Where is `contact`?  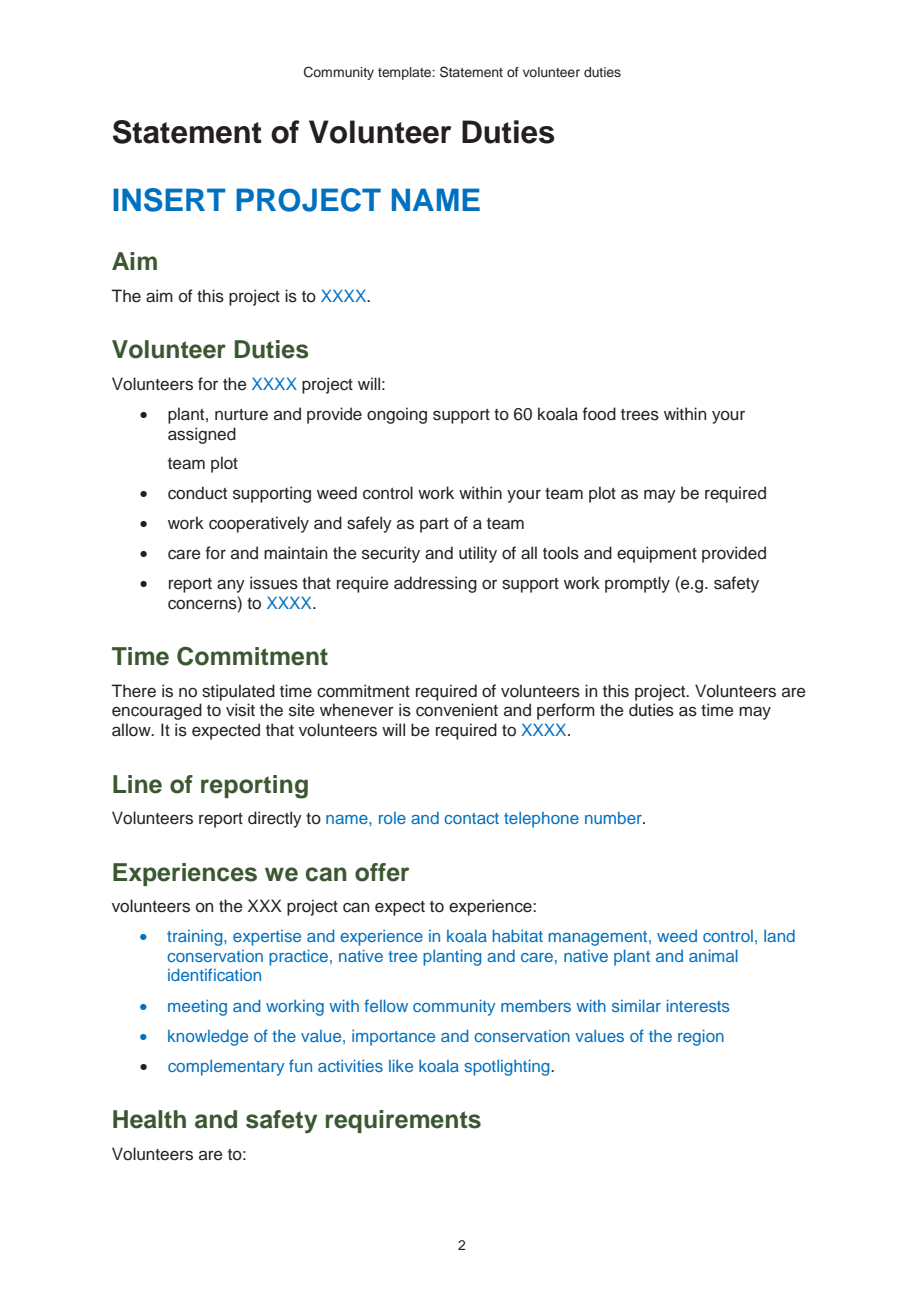 contact is located at coordinates (471, 818).
